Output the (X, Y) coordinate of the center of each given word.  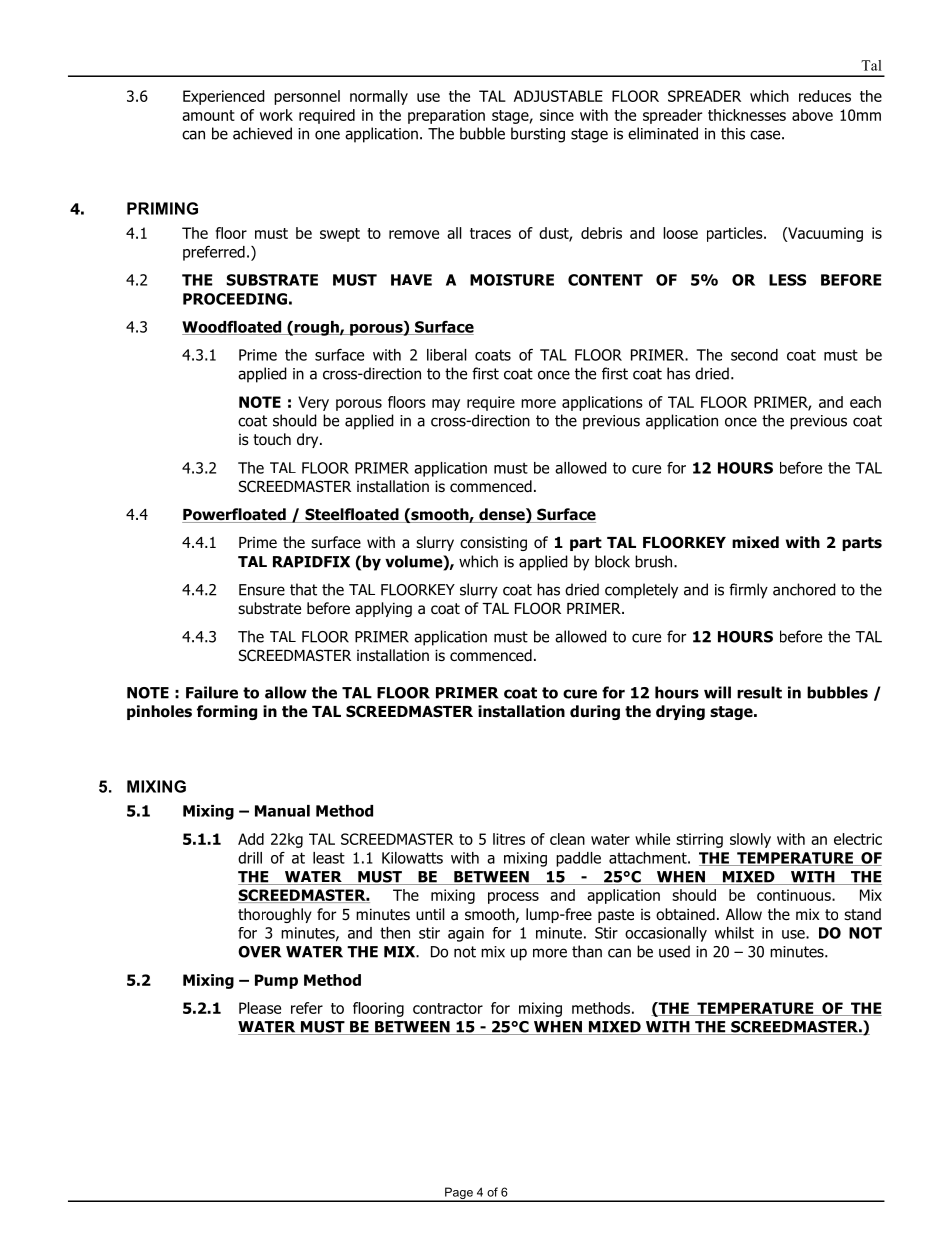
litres (509, 839)
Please (260, 1008)
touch (272, 439)
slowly (750, 840)
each (865, 402)
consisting (493, 543)
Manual (282, 811)
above (812, 115)
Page (459, 1194)
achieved (262, 133)
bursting (538, 135)
